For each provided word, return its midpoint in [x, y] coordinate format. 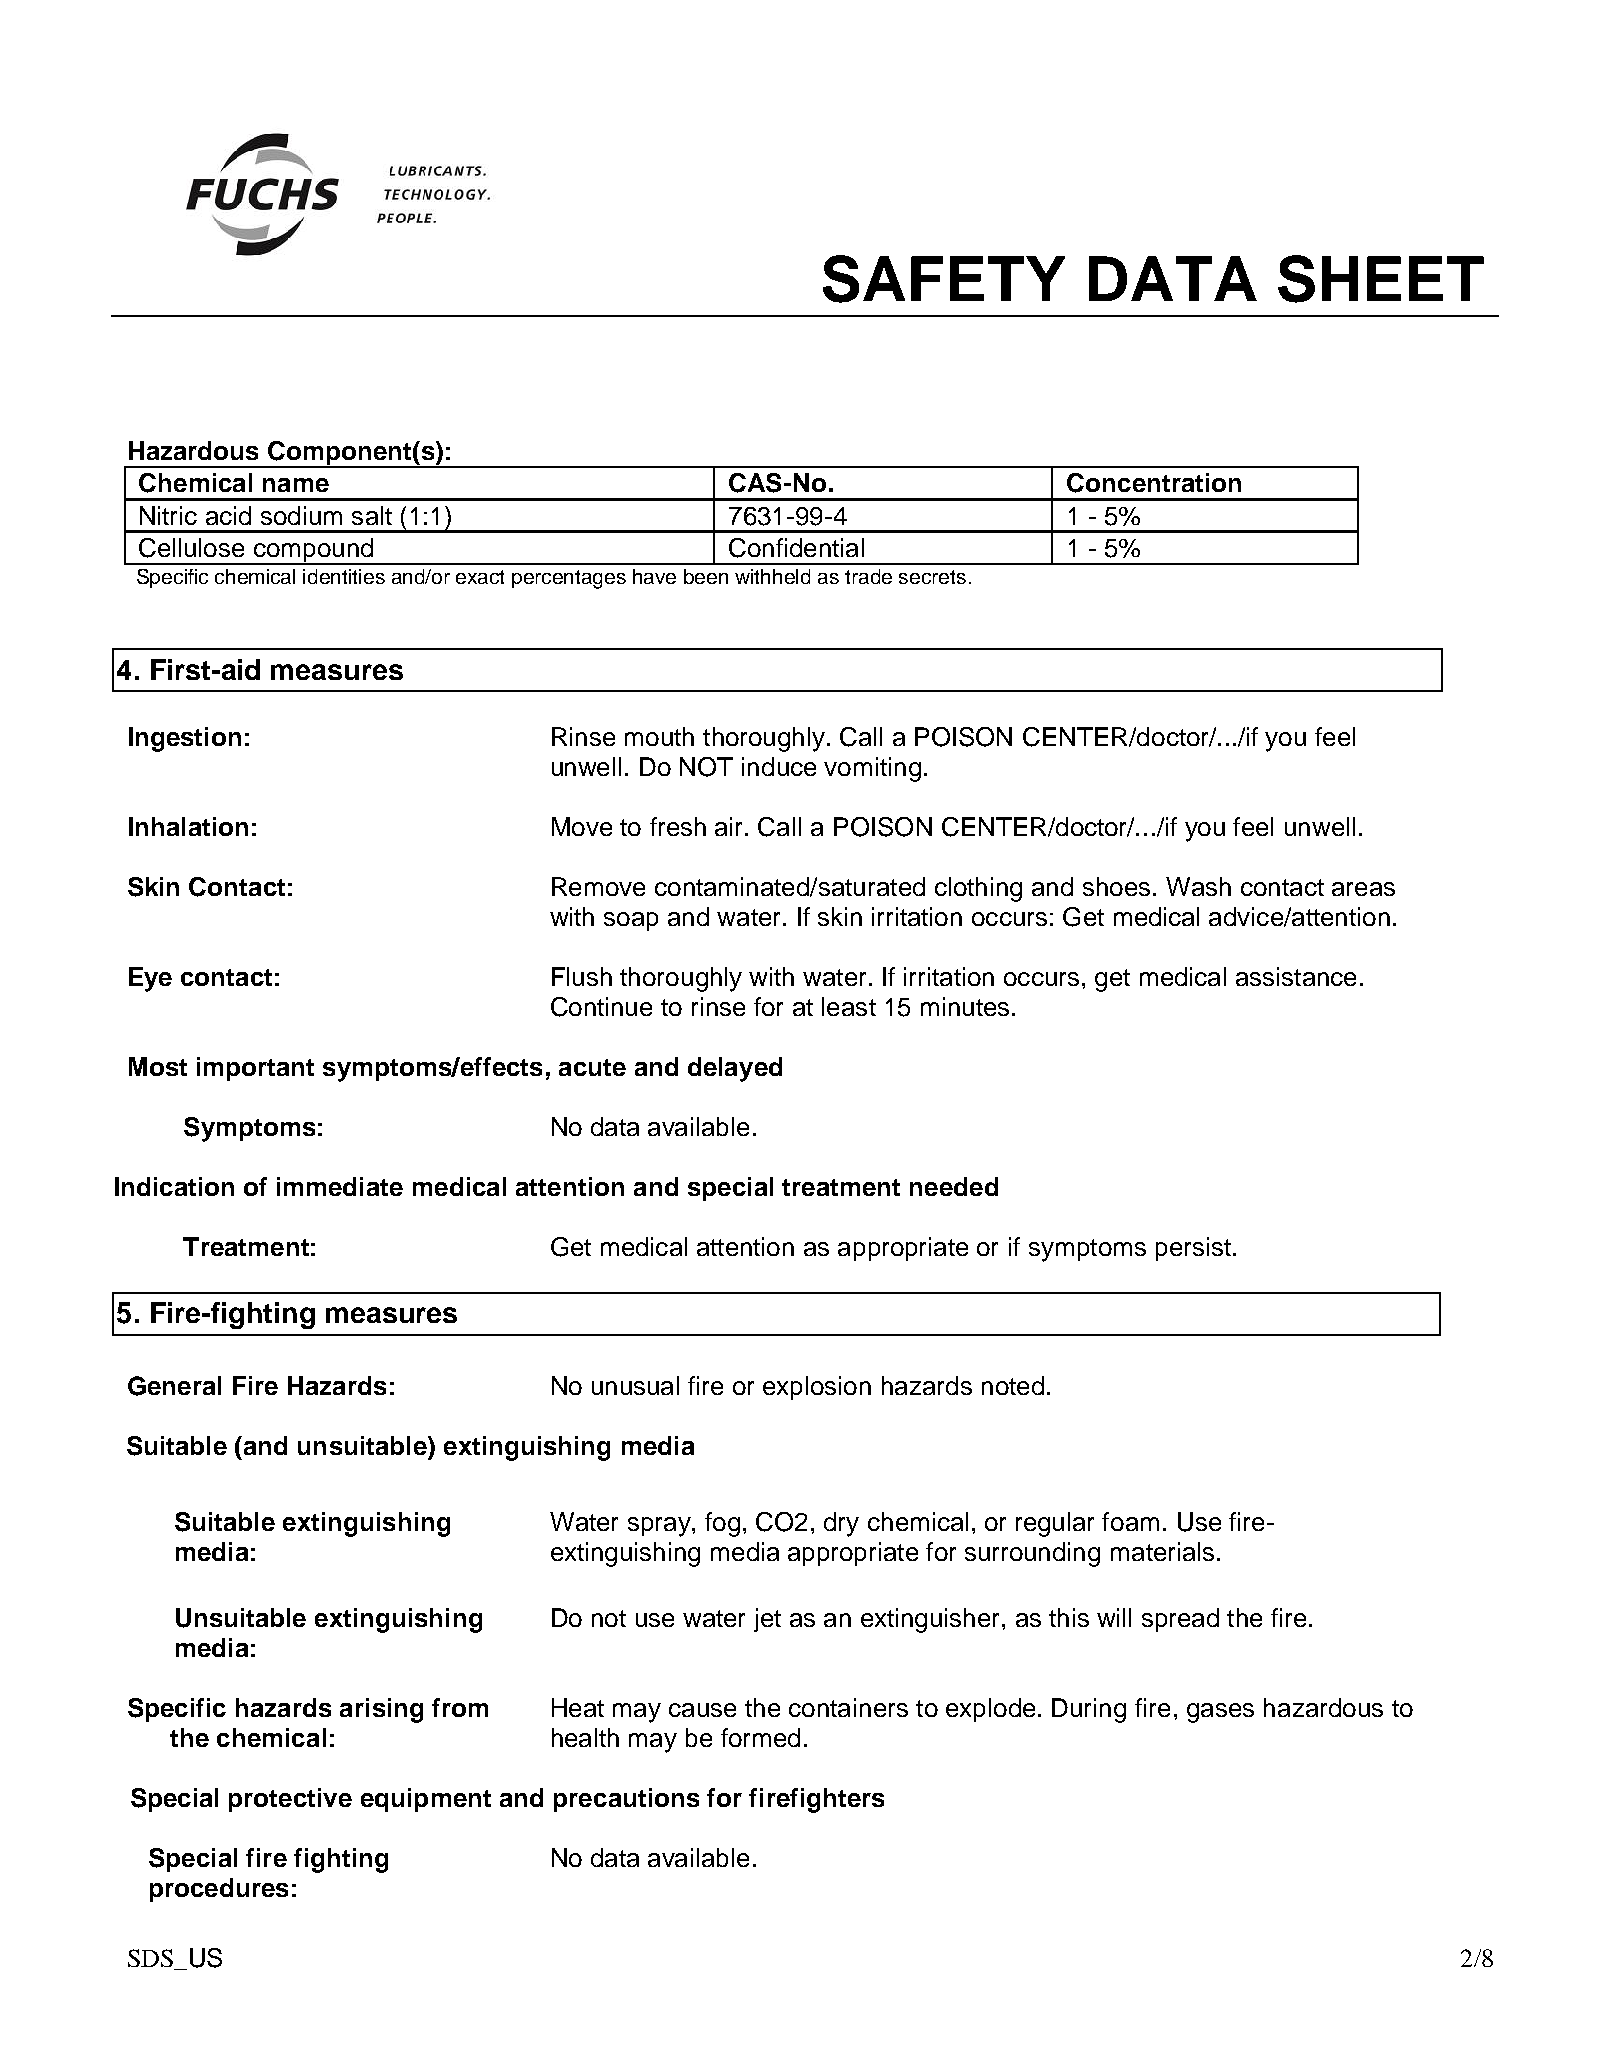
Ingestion [185, 739]
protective [290, 1800]
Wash [1198, 886]
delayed [735, 1069]
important [255, 1069]
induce [779, 766]
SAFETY [944, 279]
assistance [1296, 976]
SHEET [1381, 279]
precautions [626, 1800]
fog [722, 1524]
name [296, 485]
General [174, 1386]
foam [1130, 1521]
